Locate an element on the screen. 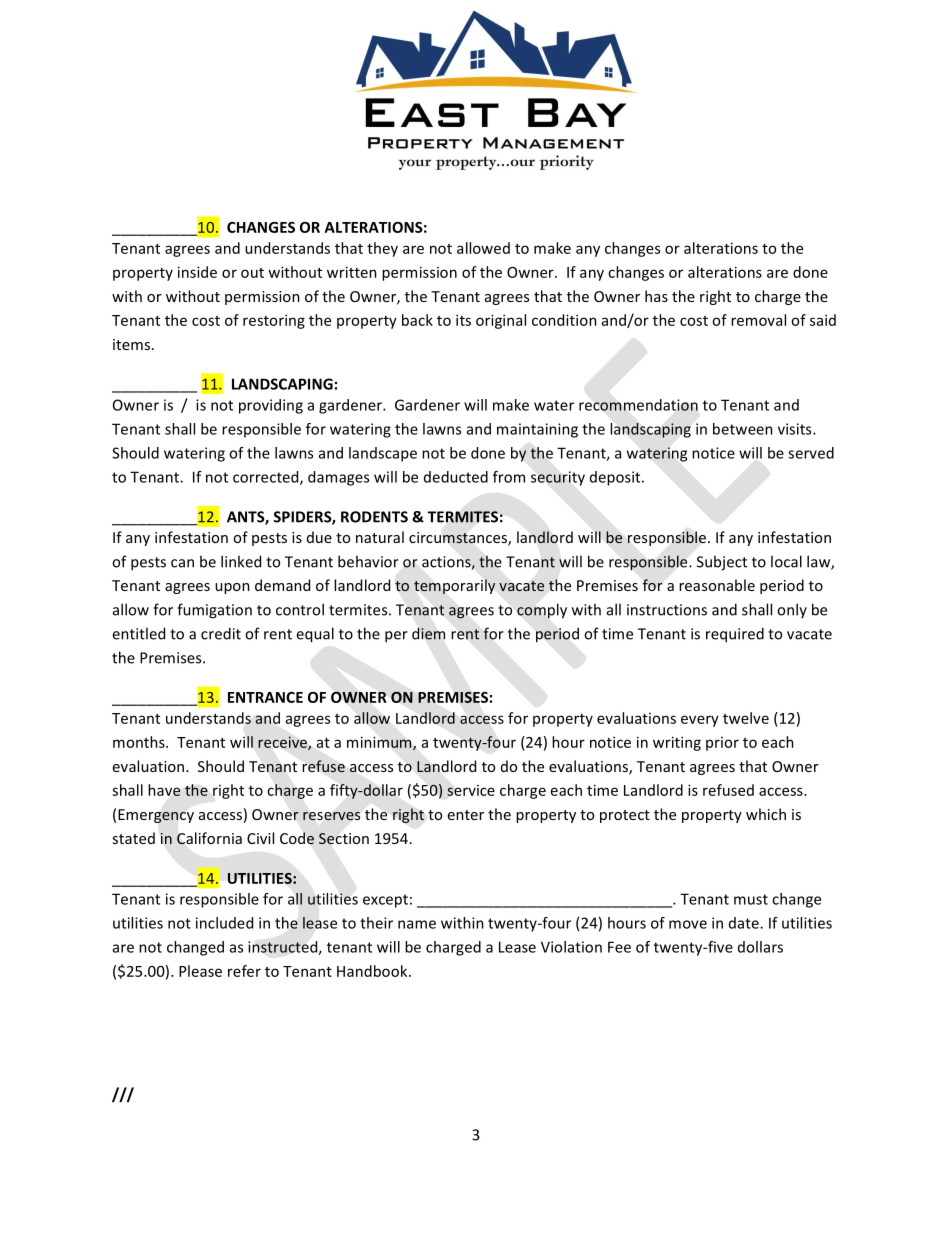 The width and height of the screenshot is (952, 1233). circumstances is located at coordinates (459, 539).
